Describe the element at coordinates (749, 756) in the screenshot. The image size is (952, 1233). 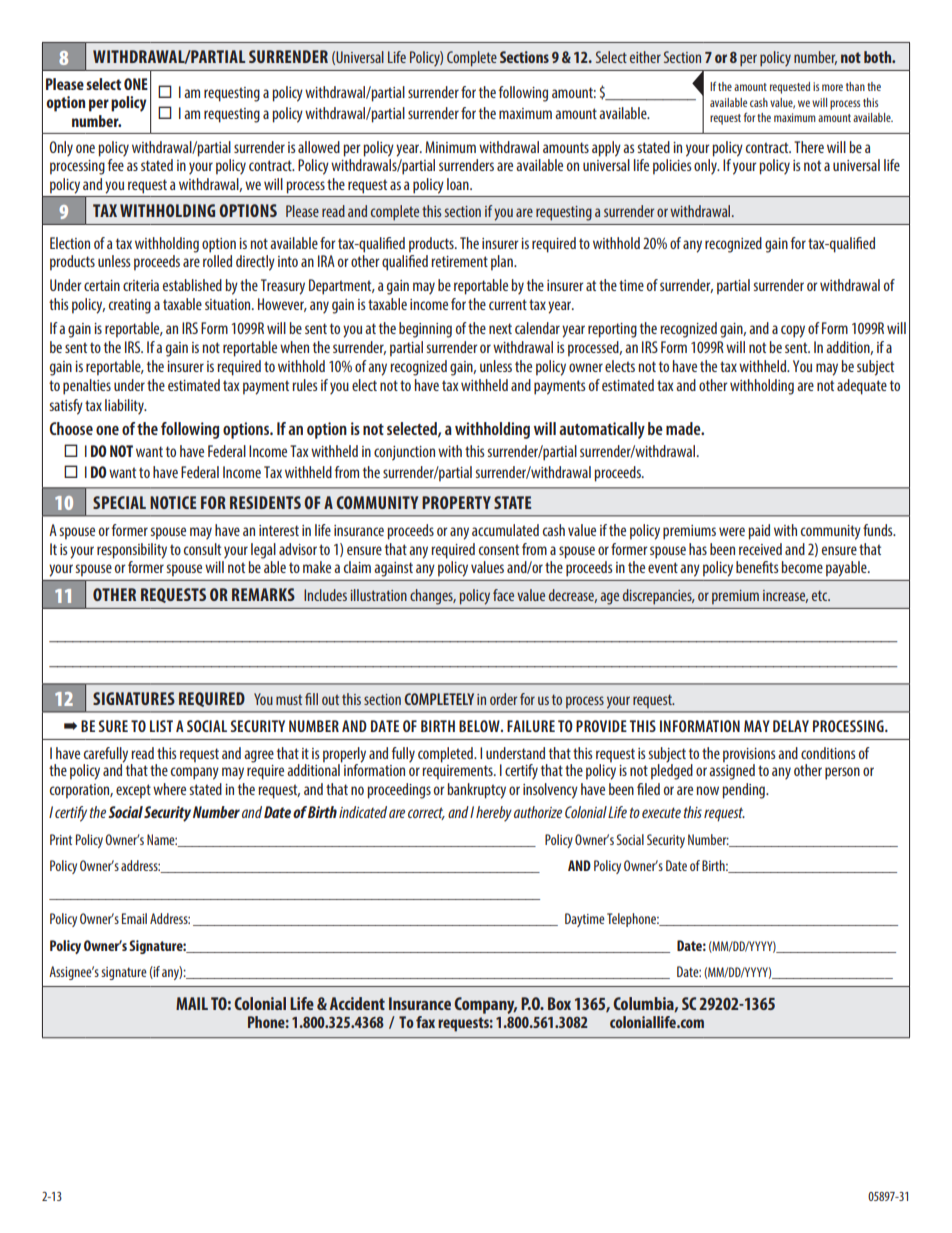
I see `provisions` at that location.
